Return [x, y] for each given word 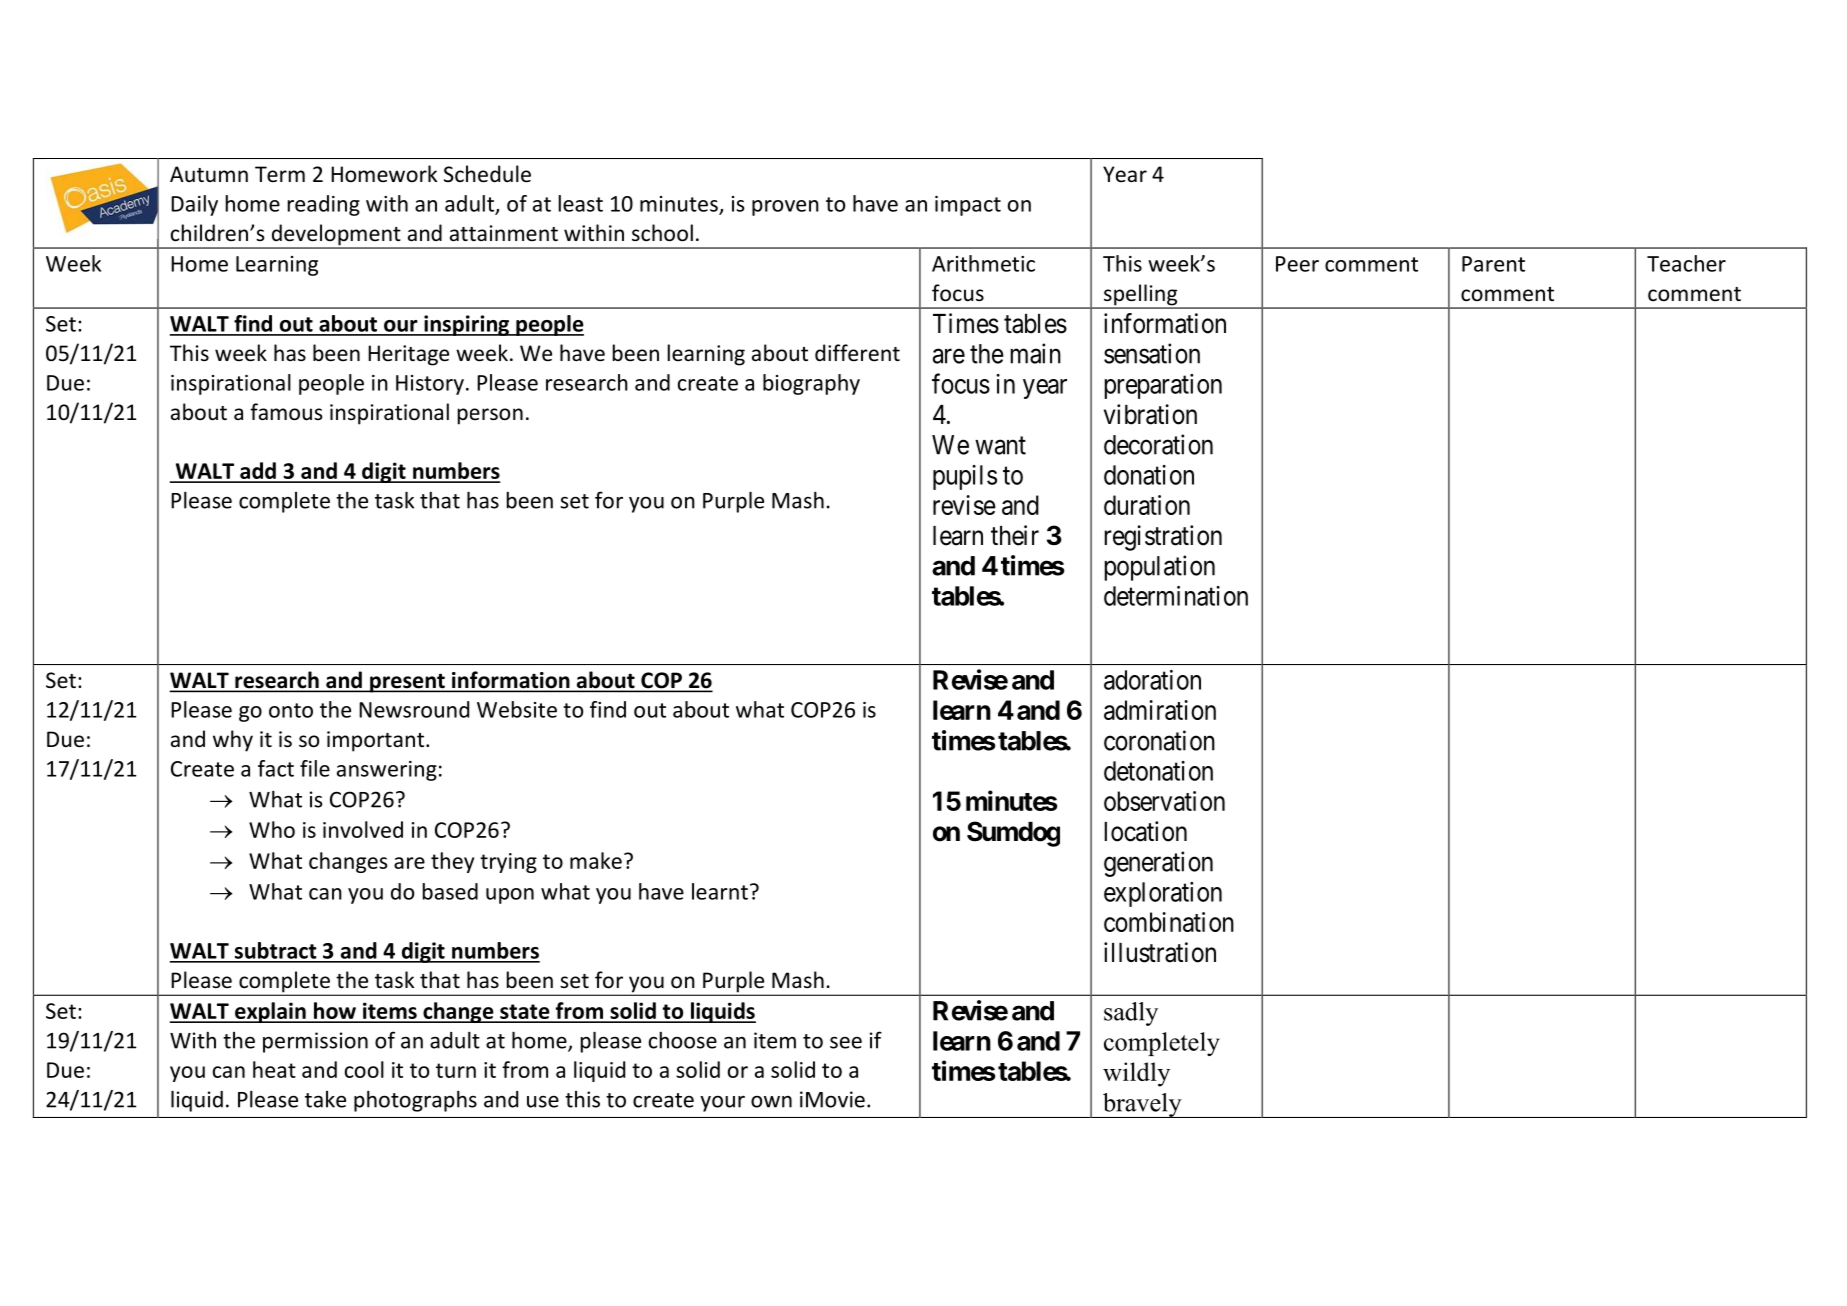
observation [1164, 801]
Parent [1493, 264]
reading [324, 205]
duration [1147, 505]
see [846, 1042]
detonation [1158, 771]
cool [364, 1069]
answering [387, 771]
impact [968, 206]
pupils [965, 477]
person [490, 416]
